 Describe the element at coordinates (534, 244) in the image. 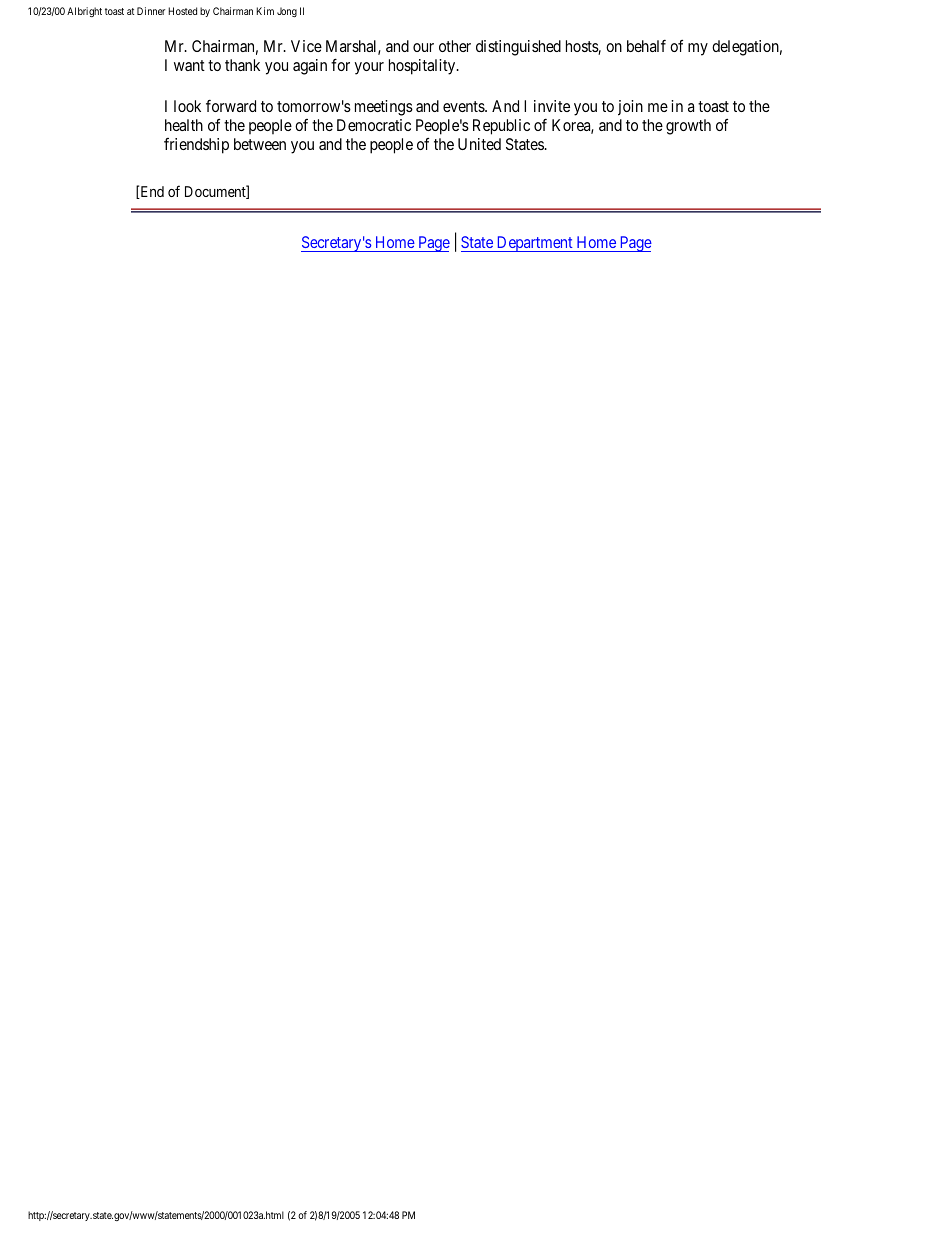

I see `Department` at that location.
